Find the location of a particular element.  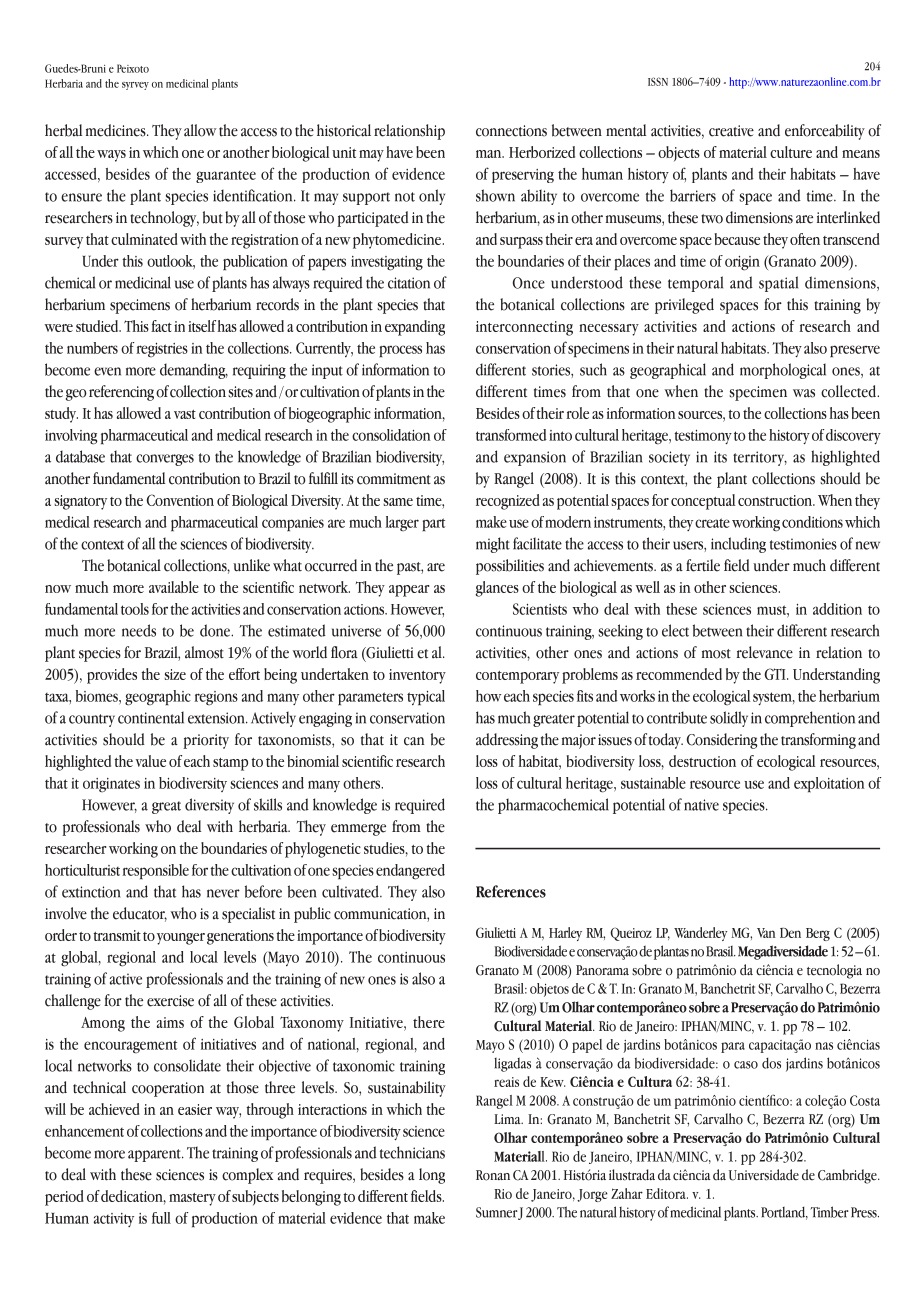

relevance is located at coordinates (764, 652).
